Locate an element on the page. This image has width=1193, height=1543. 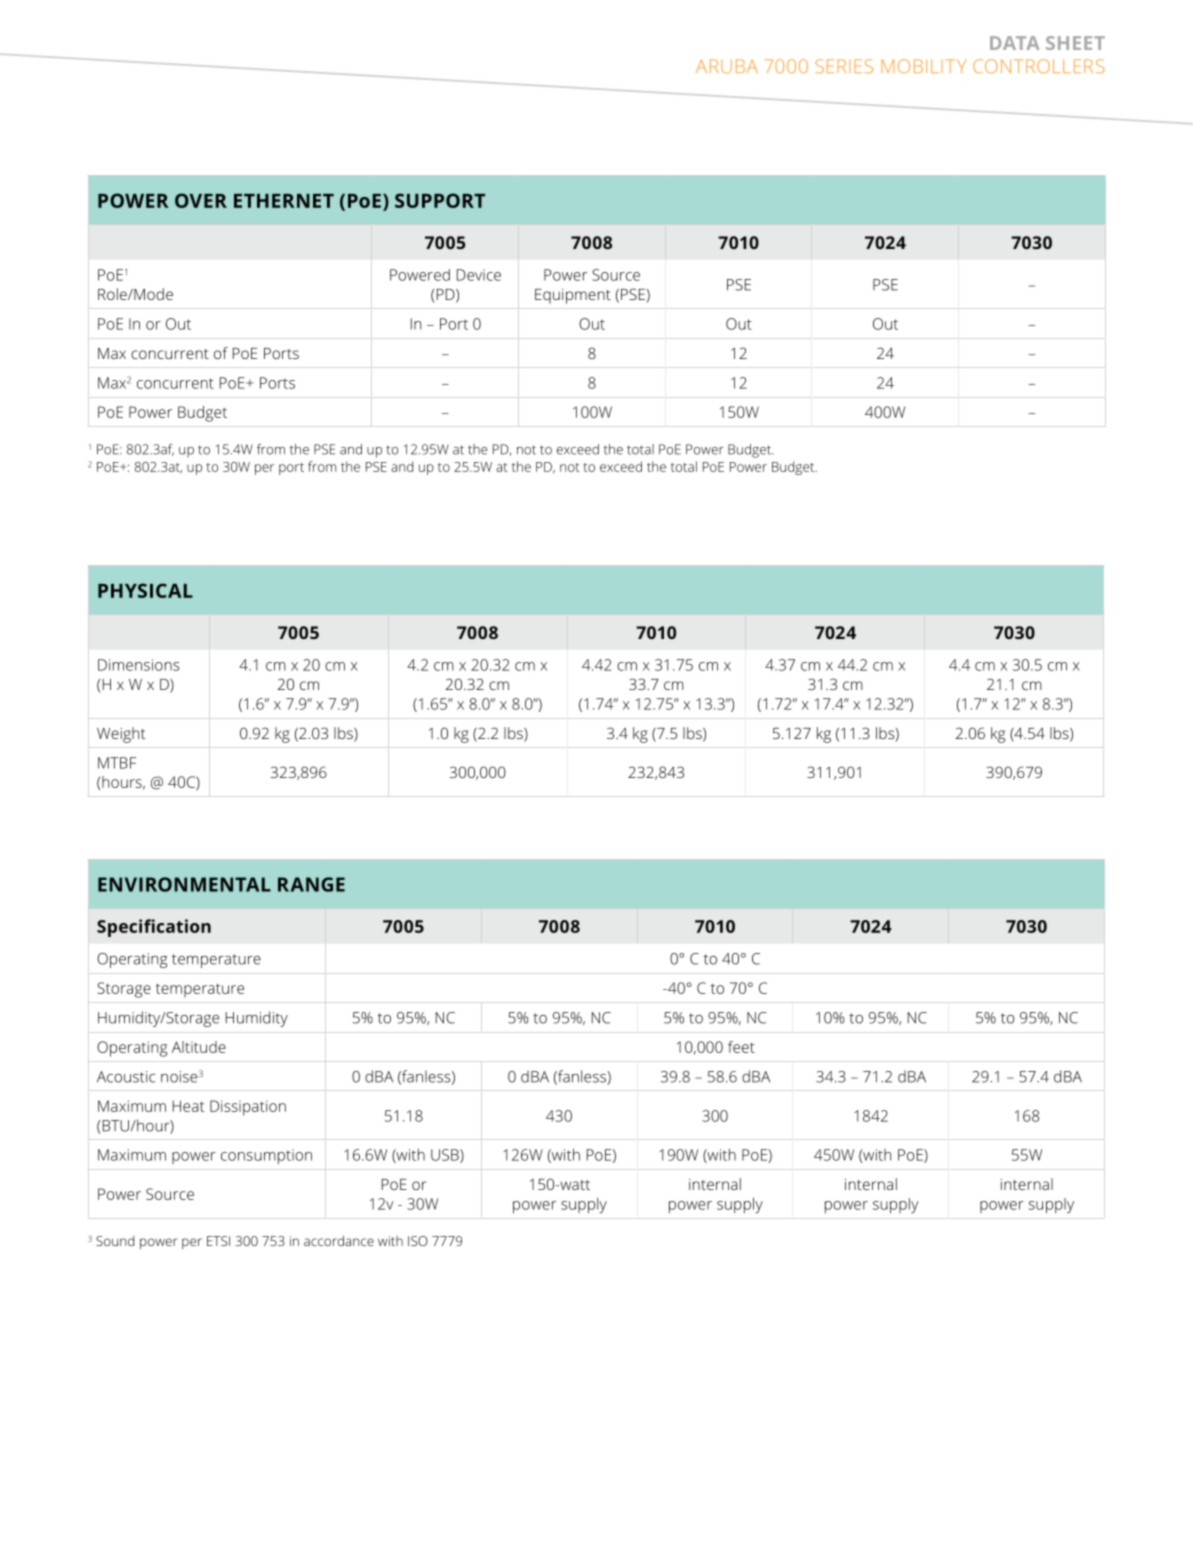
ARUBA is located at coordinates (727, 66).
